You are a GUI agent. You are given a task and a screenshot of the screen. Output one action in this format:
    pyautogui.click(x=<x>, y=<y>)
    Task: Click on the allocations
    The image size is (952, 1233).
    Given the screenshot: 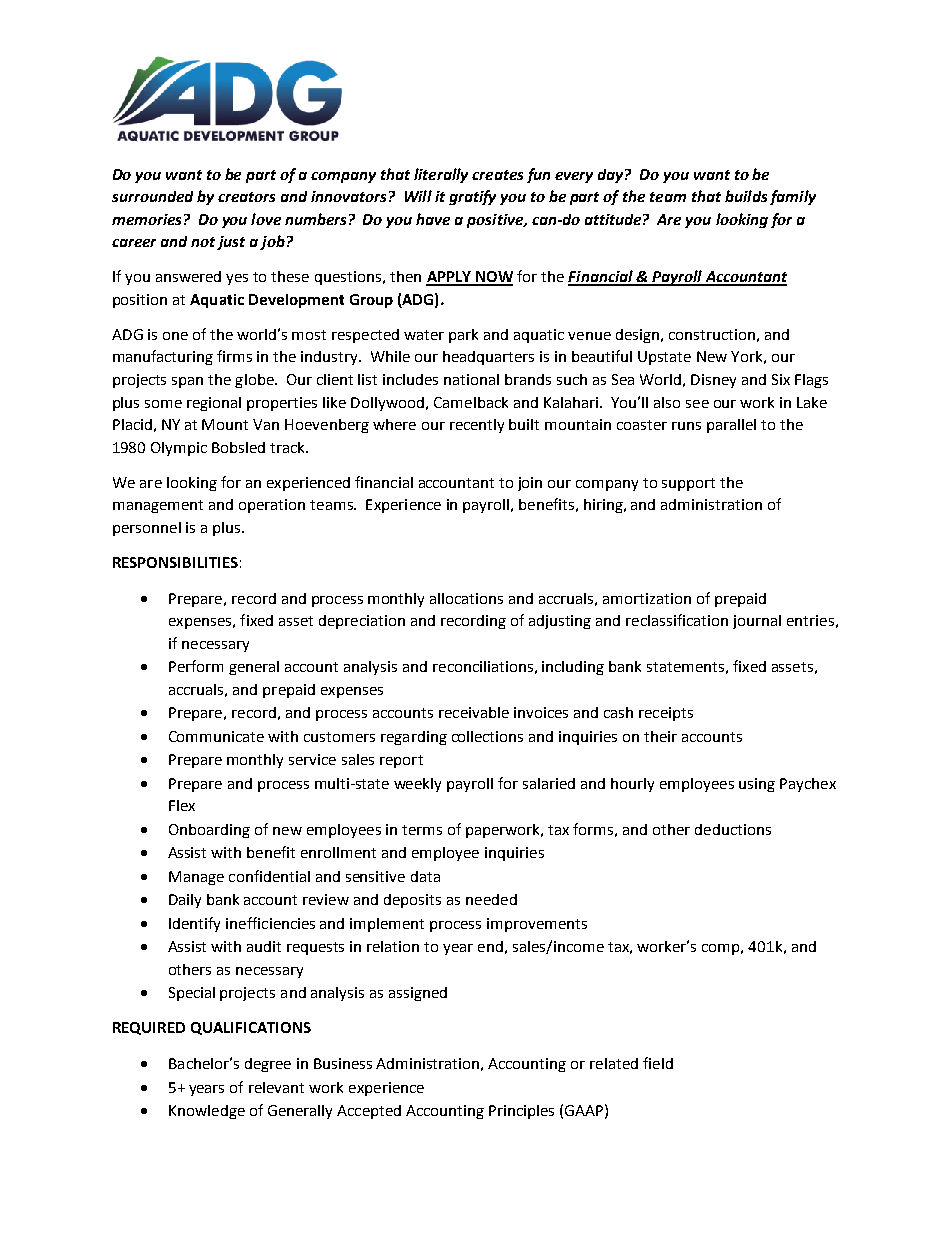 What is the action you would take?
    pyautogui.click(x=466, y=598)
